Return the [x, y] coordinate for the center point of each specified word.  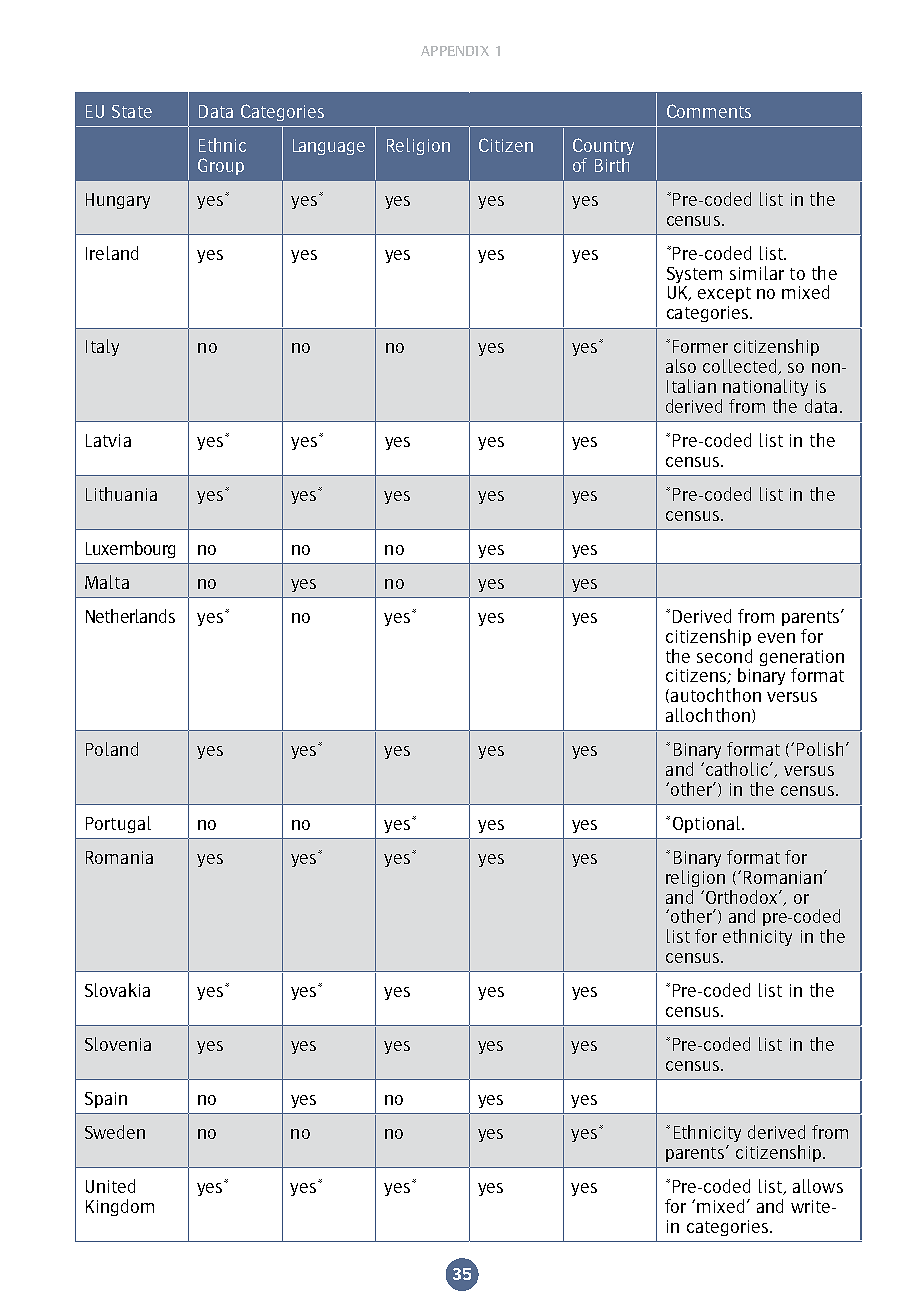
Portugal [118, 824]
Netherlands [130, 616]
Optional [708, 824]
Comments [709, 111]
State [132, 111]
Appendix [455, 51]
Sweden [115, 1132]
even [776, 638]
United [110, 1186]
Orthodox [743, 897]
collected [741, 367]
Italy [102, 347]
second [724, 656]
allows [818, 1186]
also [681, 366]
